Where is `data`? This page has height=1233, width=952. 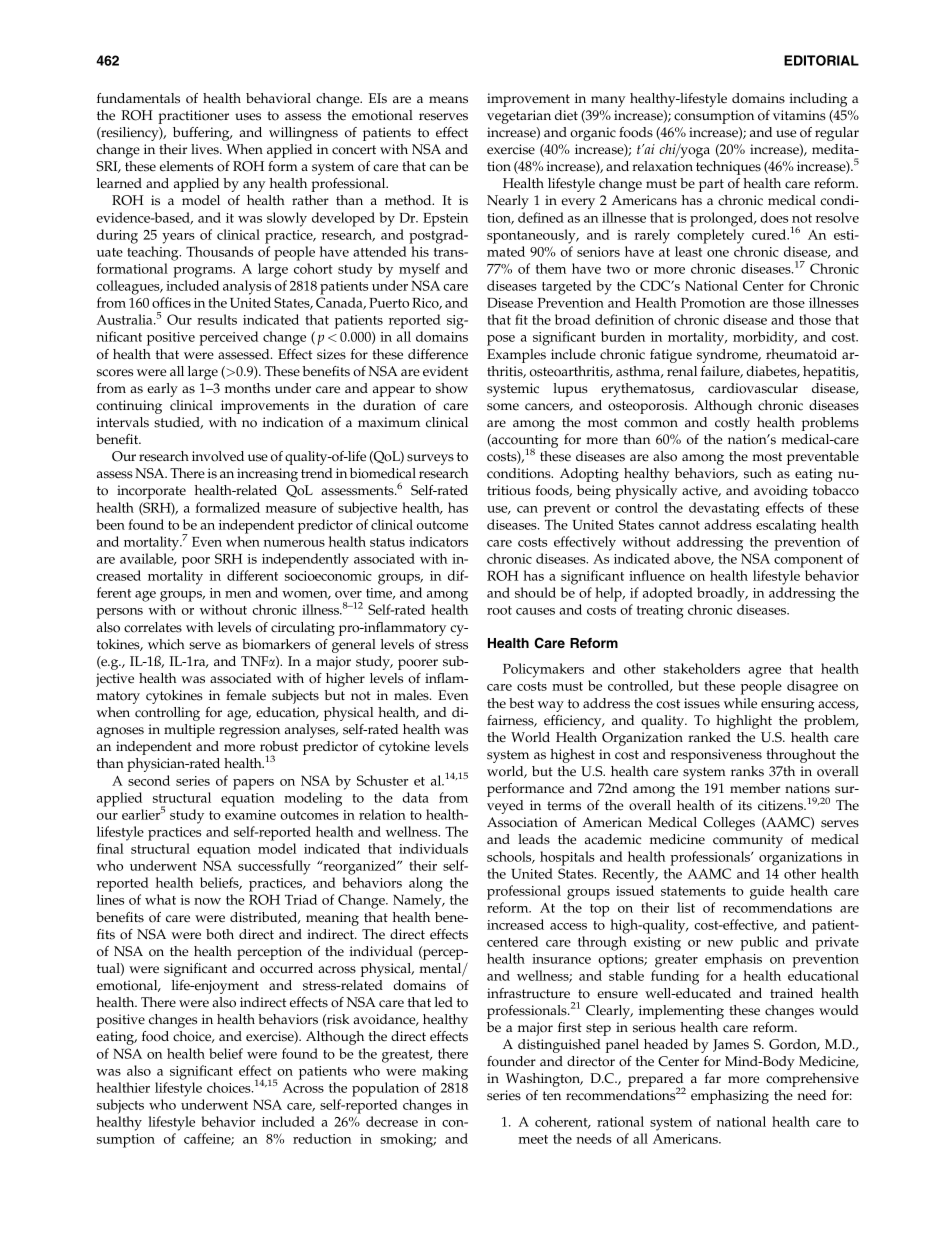
data is located at coordinates (415, 797).
